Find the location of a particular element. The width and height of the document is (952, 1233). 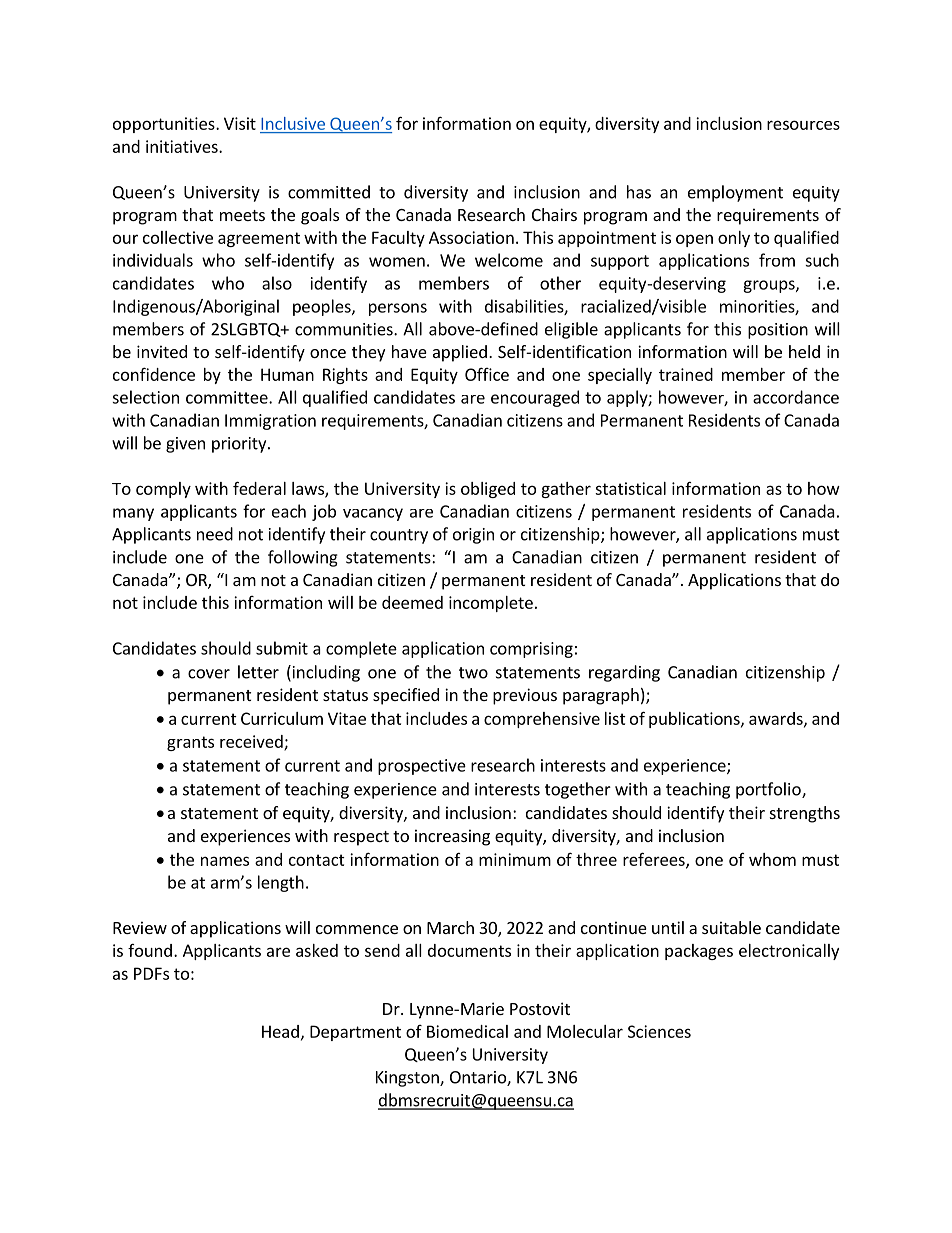

Biomedical is located at coordinates (467, 1031).
